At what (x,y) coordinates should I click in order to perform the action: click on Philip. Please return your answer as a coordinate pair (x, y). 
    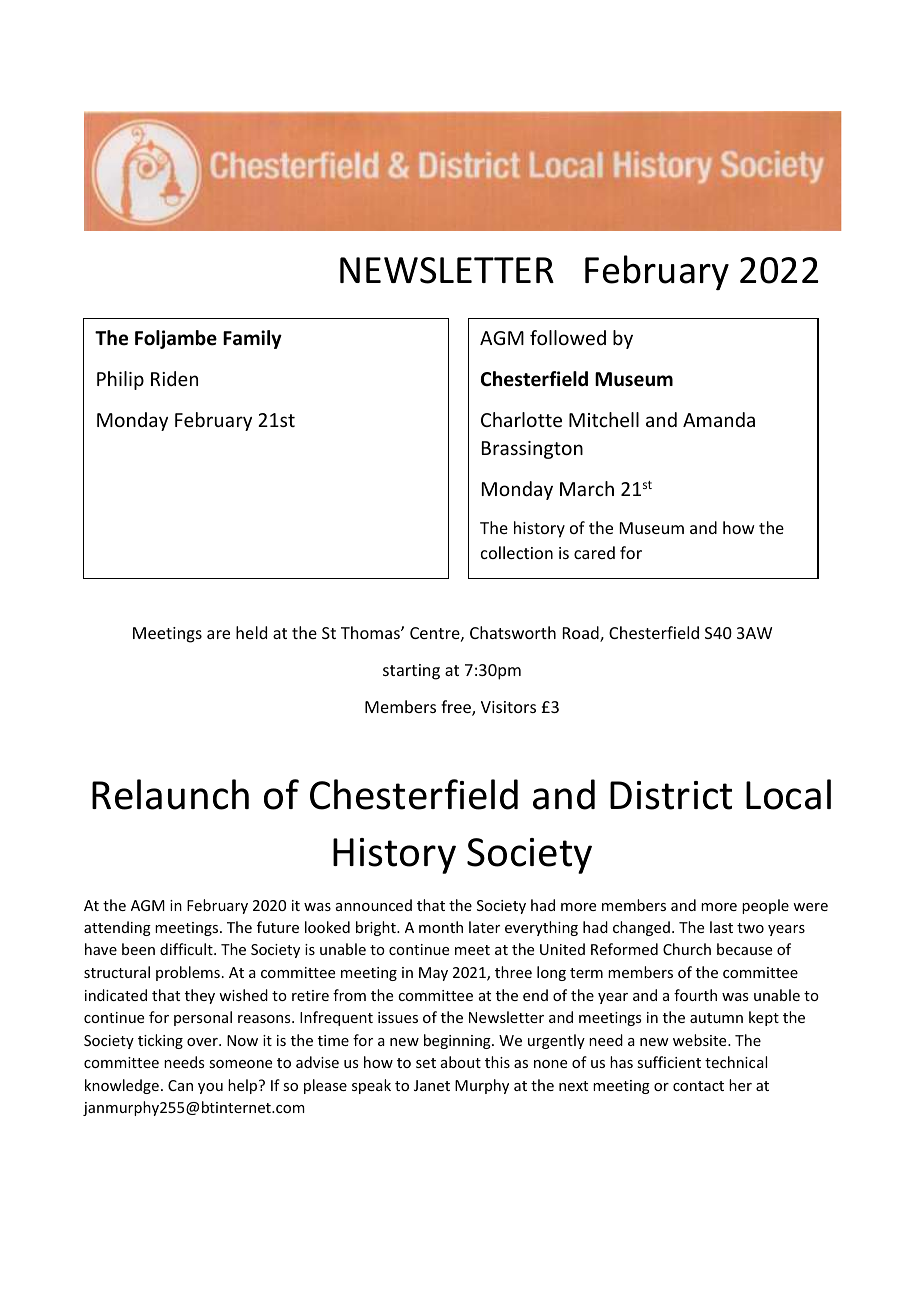
    Looking at the image, I should click on (120, 380).
